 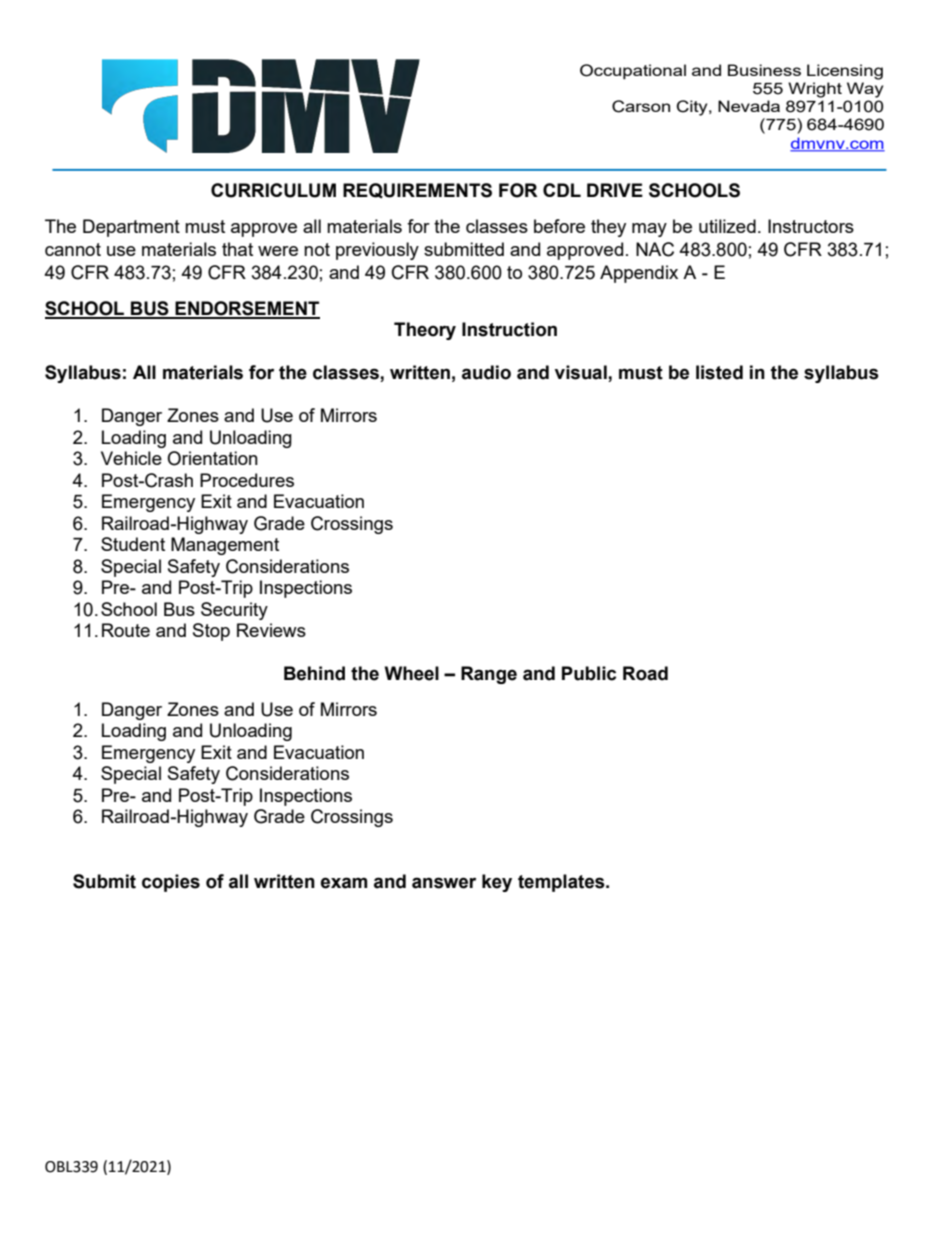 I want to click on answer, so click(x=444, y=883).
